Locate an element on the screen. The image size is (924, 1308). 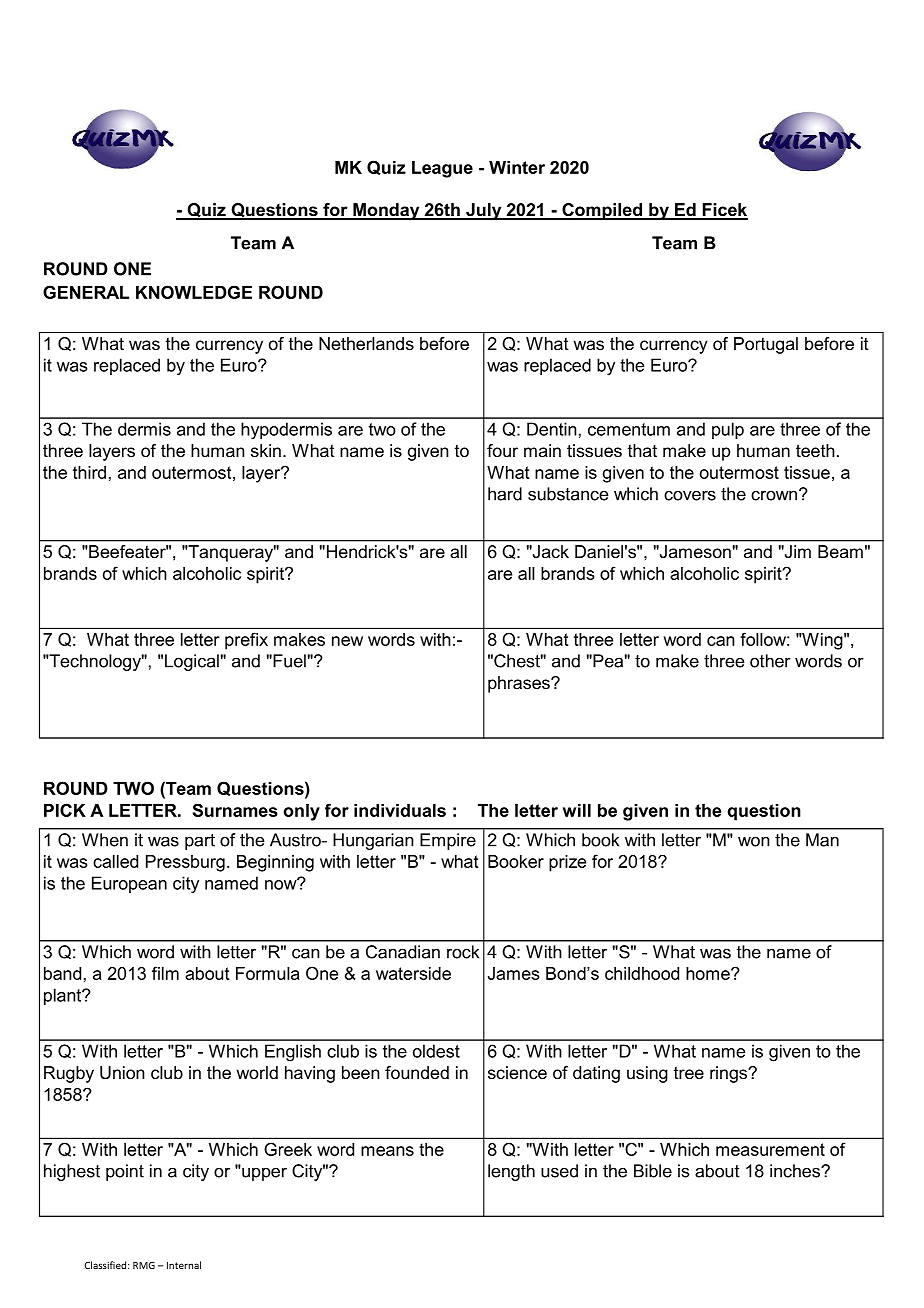
Empire is located at coordinates (448, 841).
